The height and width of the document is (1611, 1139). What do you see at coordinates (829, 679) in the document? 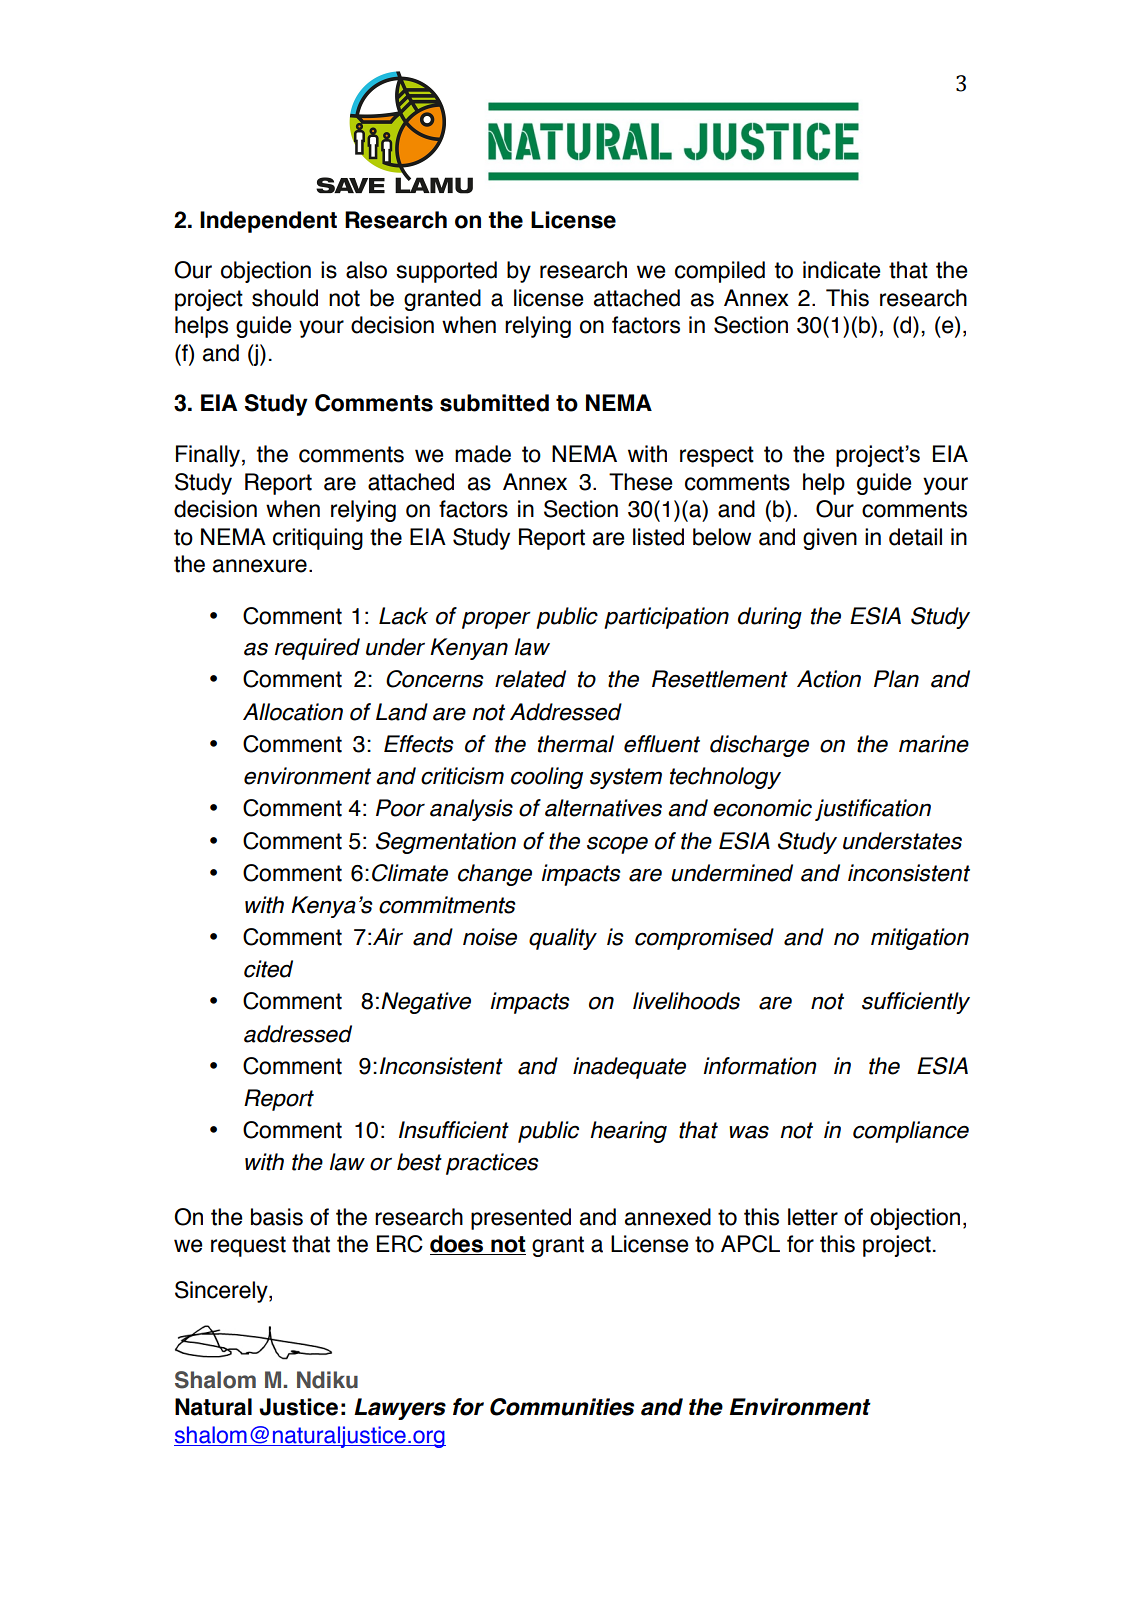
I see `Action` at bounding box center [829, 679].
